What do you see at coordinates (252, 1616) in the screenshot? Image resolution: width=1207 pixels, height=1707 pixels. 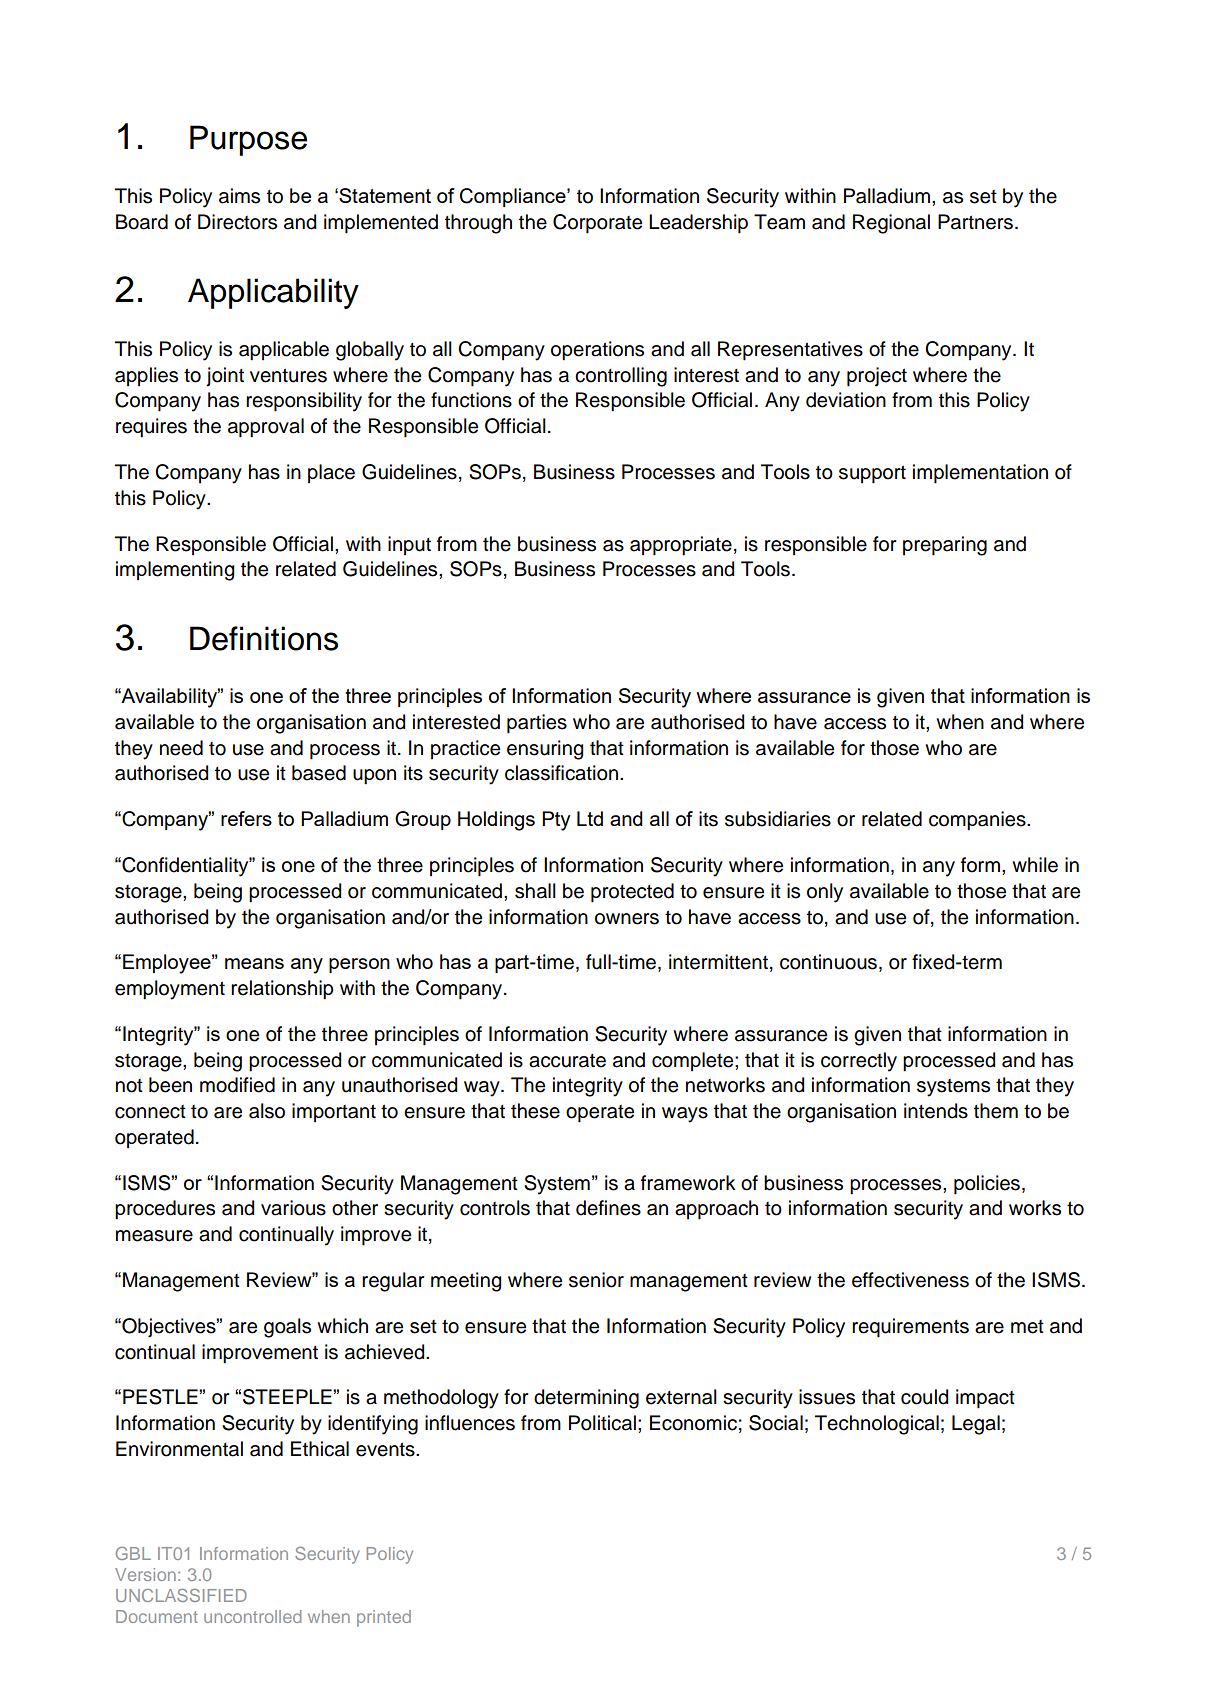 I see `uncontrolled` at bounding box center [252, 1616].
